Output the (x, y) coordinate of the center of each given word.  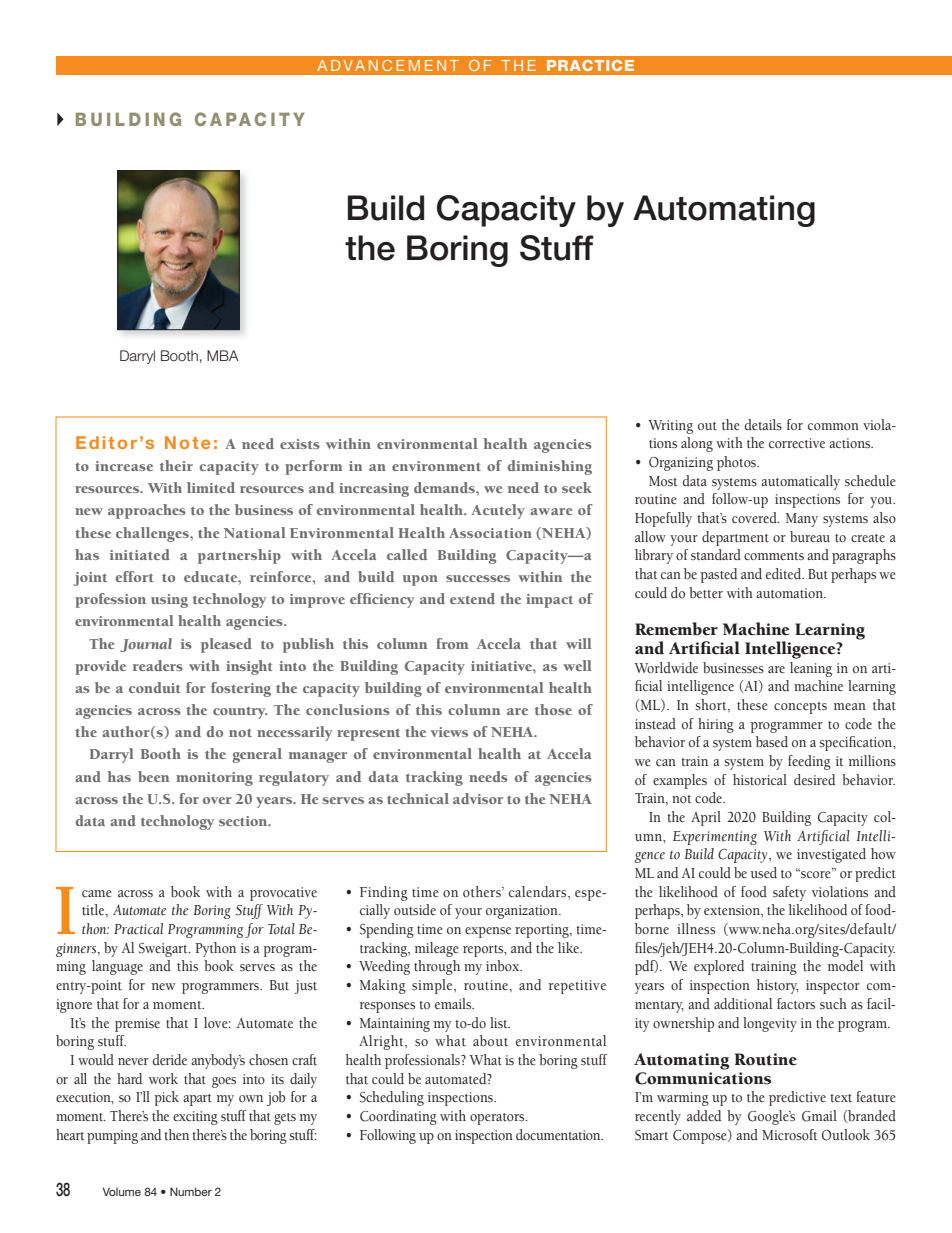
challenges (153, 534)
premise (137, 1025)
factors (796, 1004)
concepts (800, 708)
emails (454, 1004)
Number (191, 1191)
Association (490, 533)
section (244, 821)
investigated (831, 855)
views (449, 732)
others (483, 891)
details (763, 425)
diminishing (550, 467)
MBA (223, 355)
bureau (810, 536)
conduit (155, 687)
